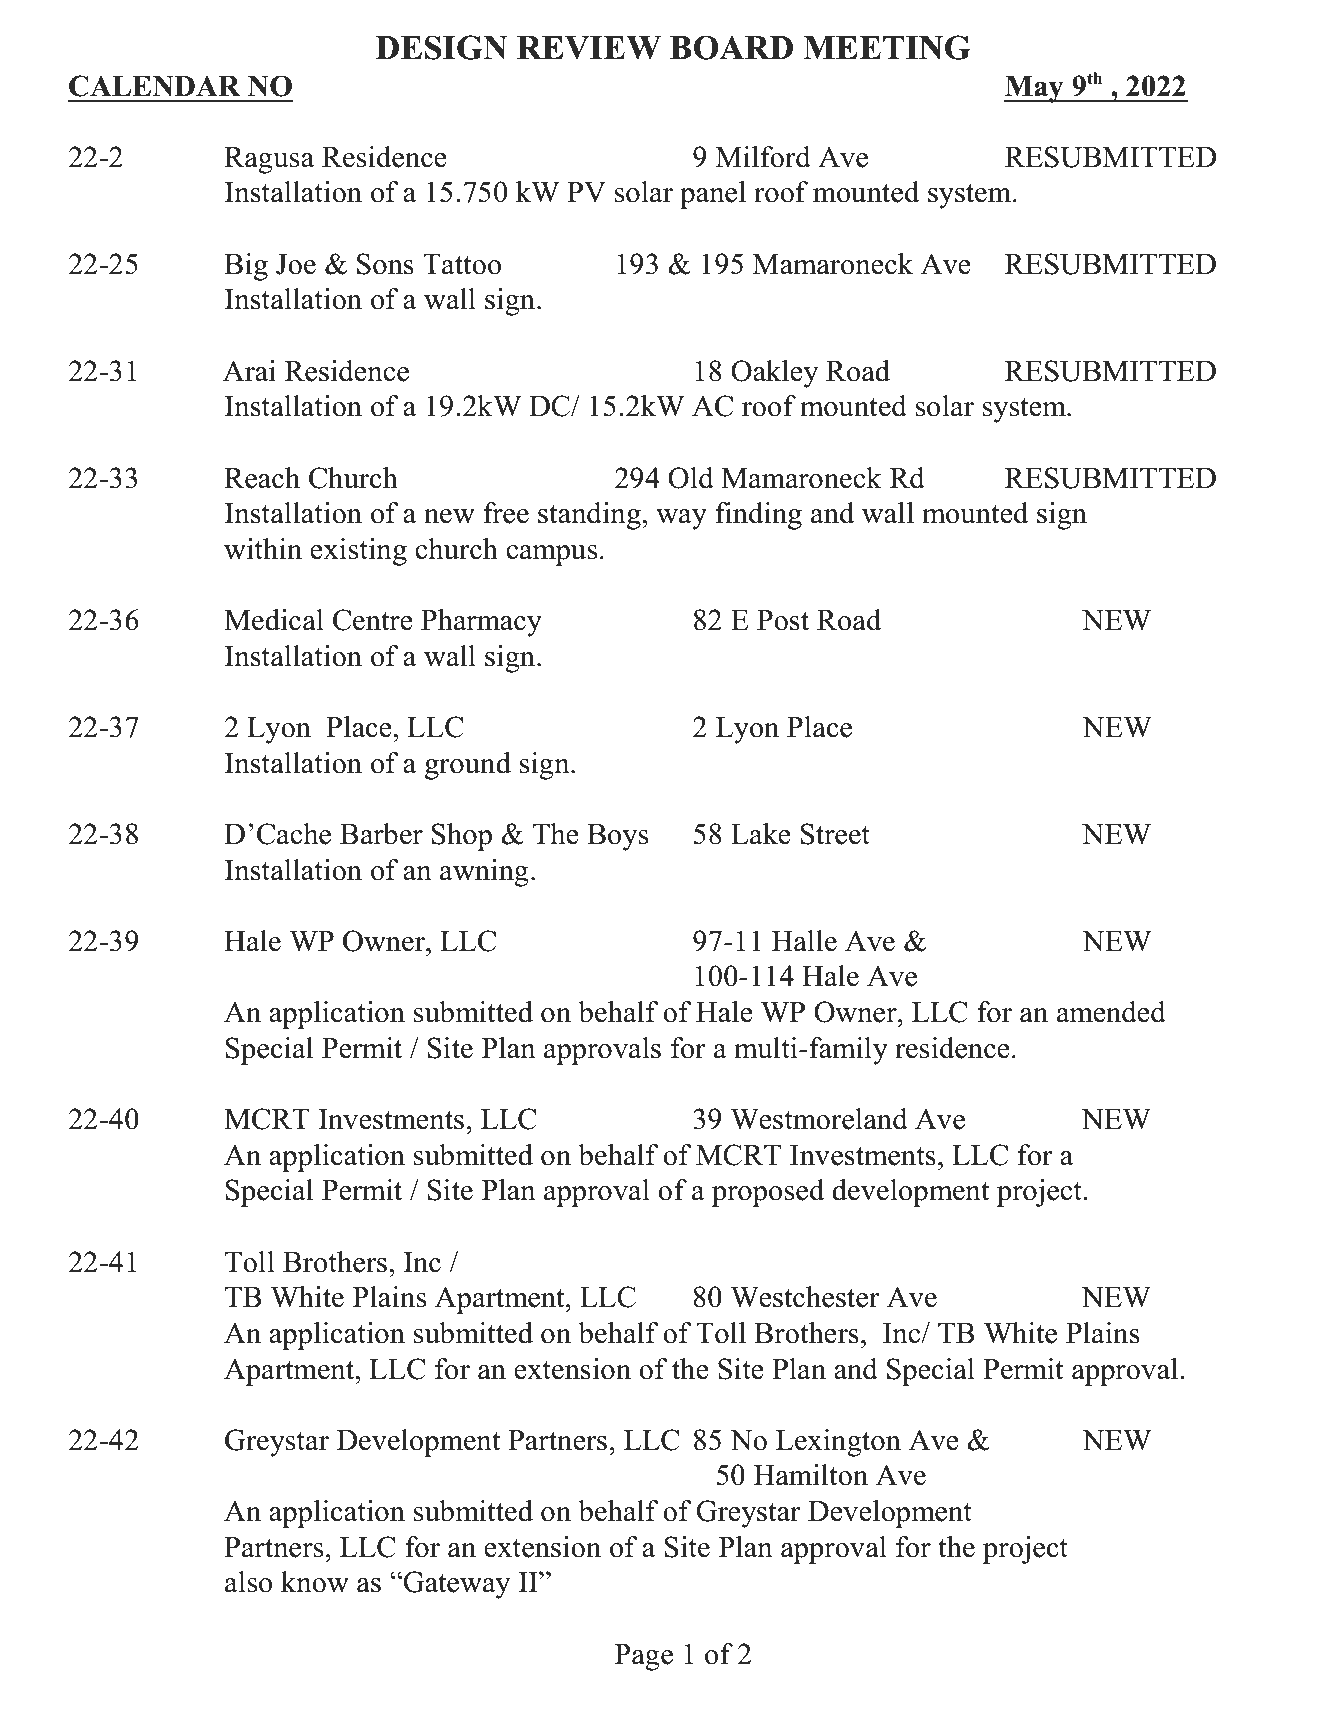 This image has width=1327, height=1717. I want to click on May, so click(1035, 89).
